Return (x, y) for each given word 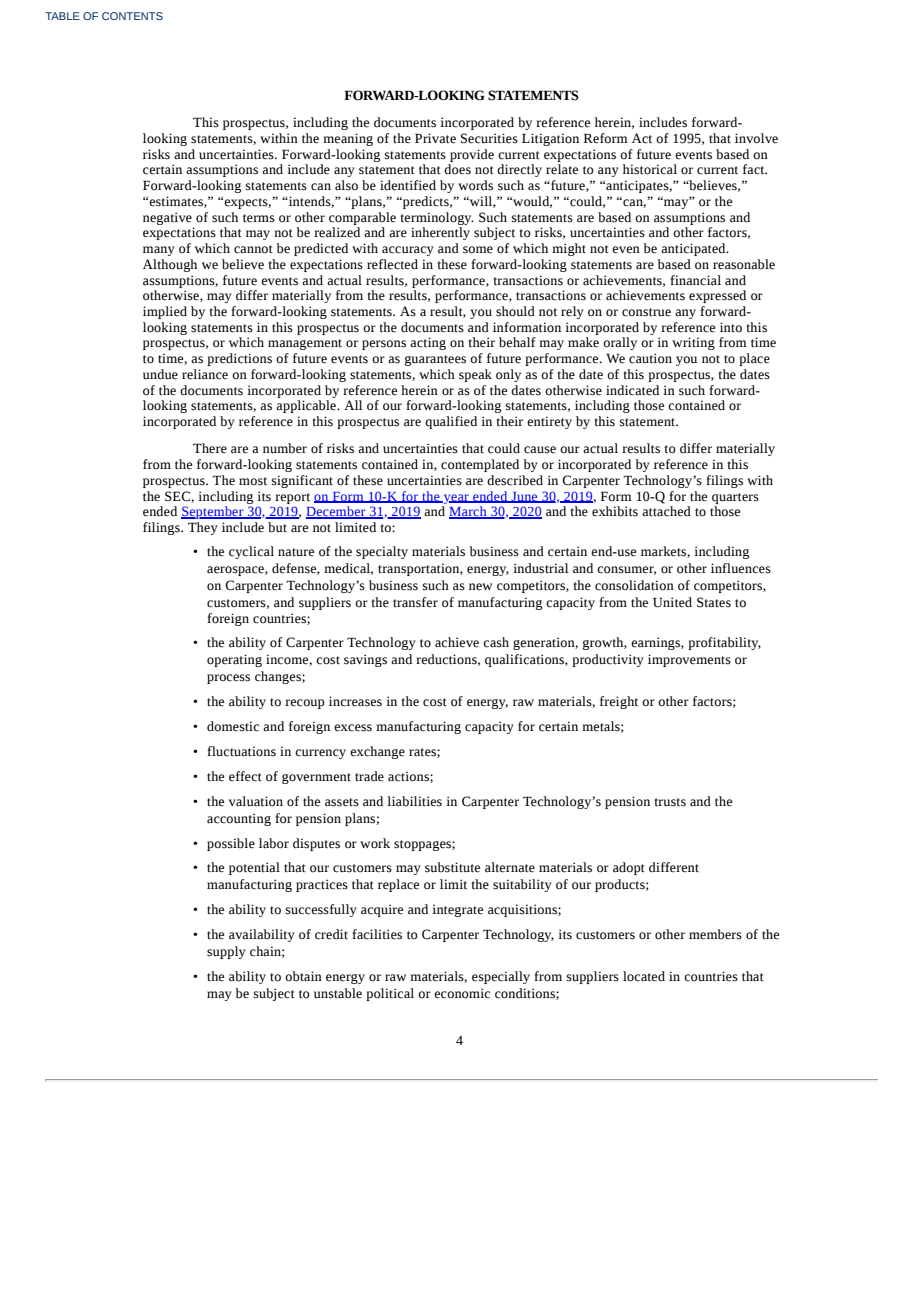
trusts (670, 802)
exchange (377, 752)
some (478, 250)
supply (226, 952)
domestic (233, 726)
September (213, 512)
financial (695, 280)
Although (170, 265)
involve (756, 138)
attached (666, 511)
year (456, 499)
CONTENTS (132, 16)
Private (435, 138)
